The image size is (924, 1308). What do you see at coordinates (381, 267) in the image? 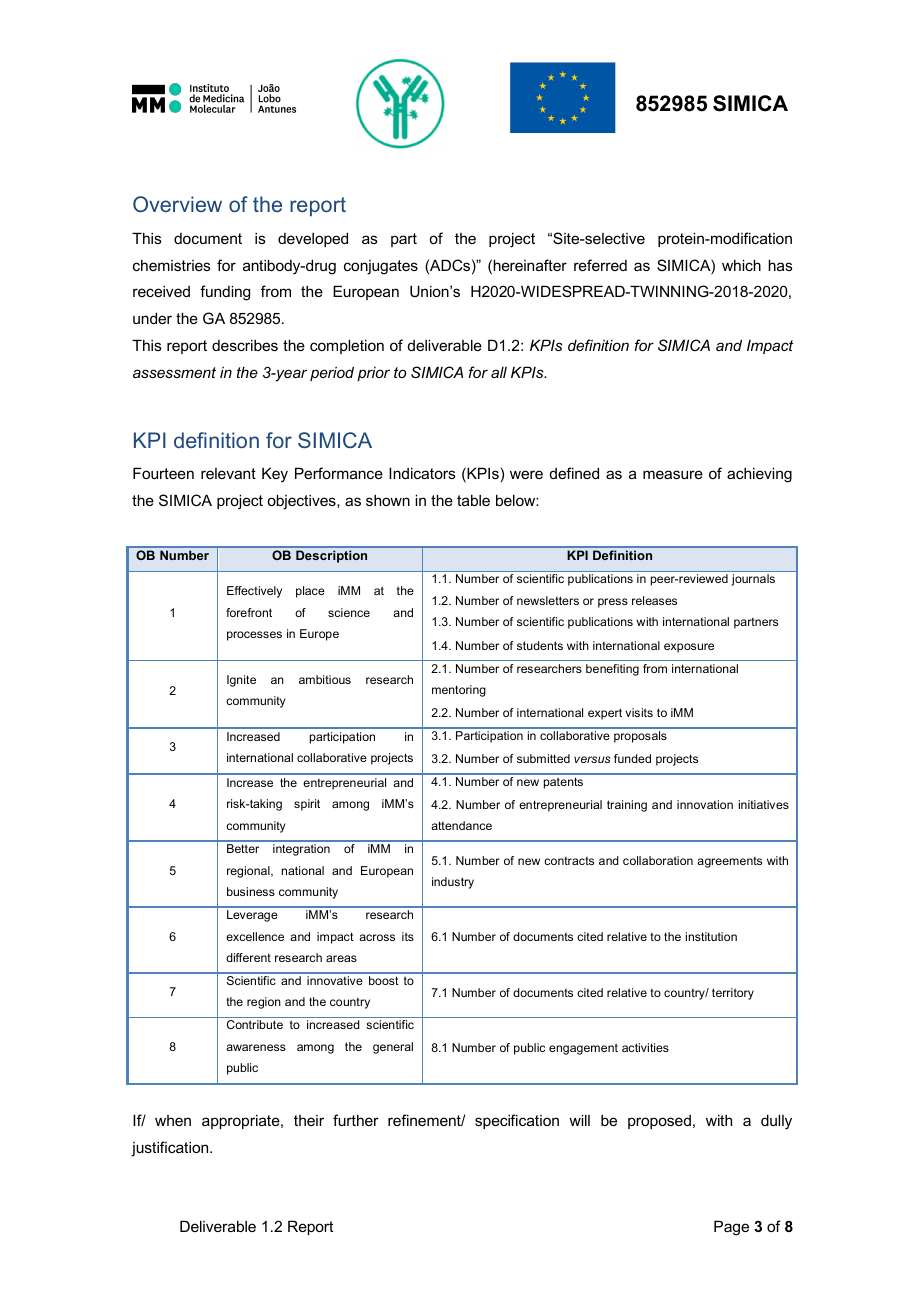
I see `conjugates` at bounding box center [381, 267].
